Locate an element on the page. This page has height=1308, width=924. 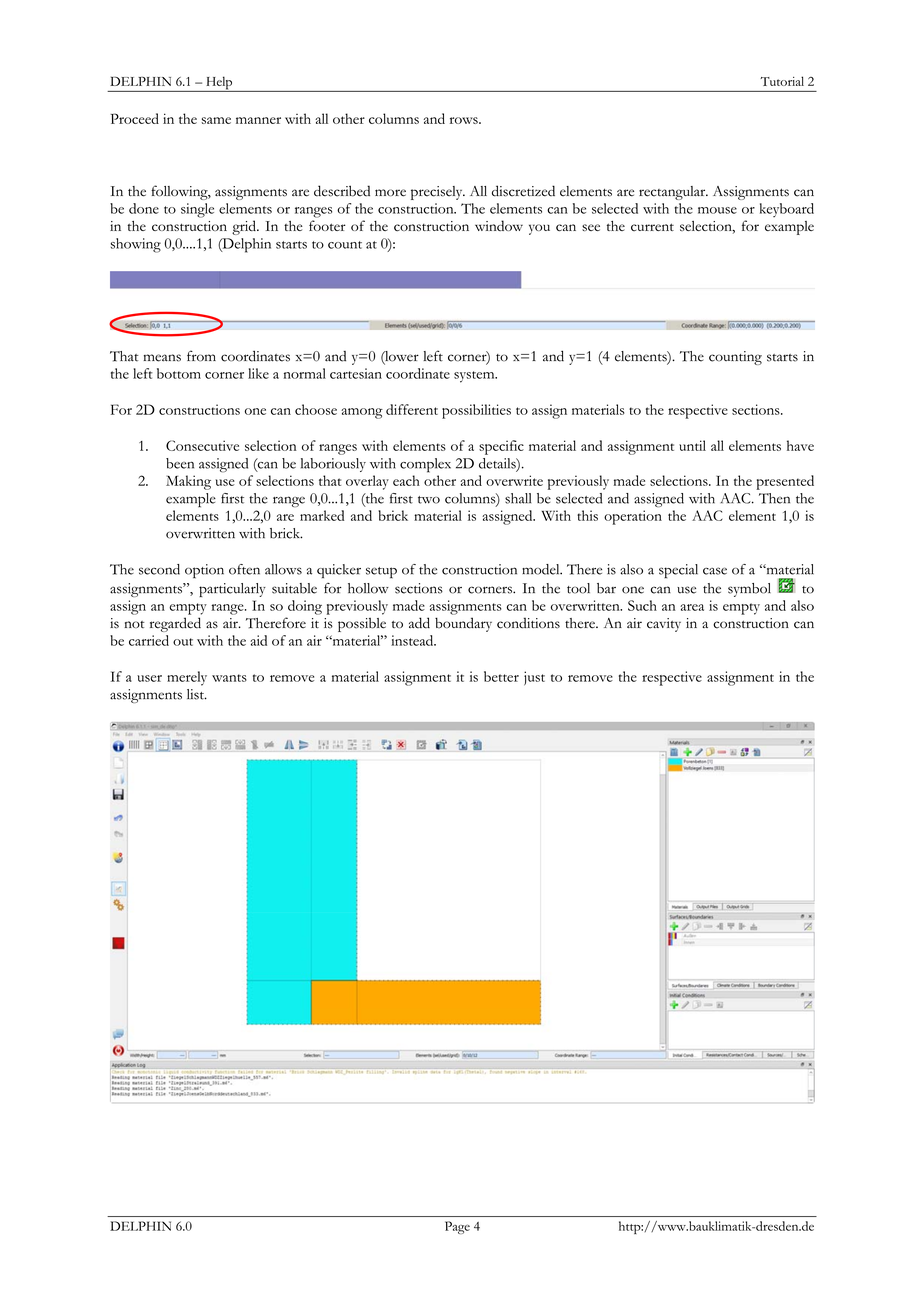
area is located at coordinates (692, 607).
